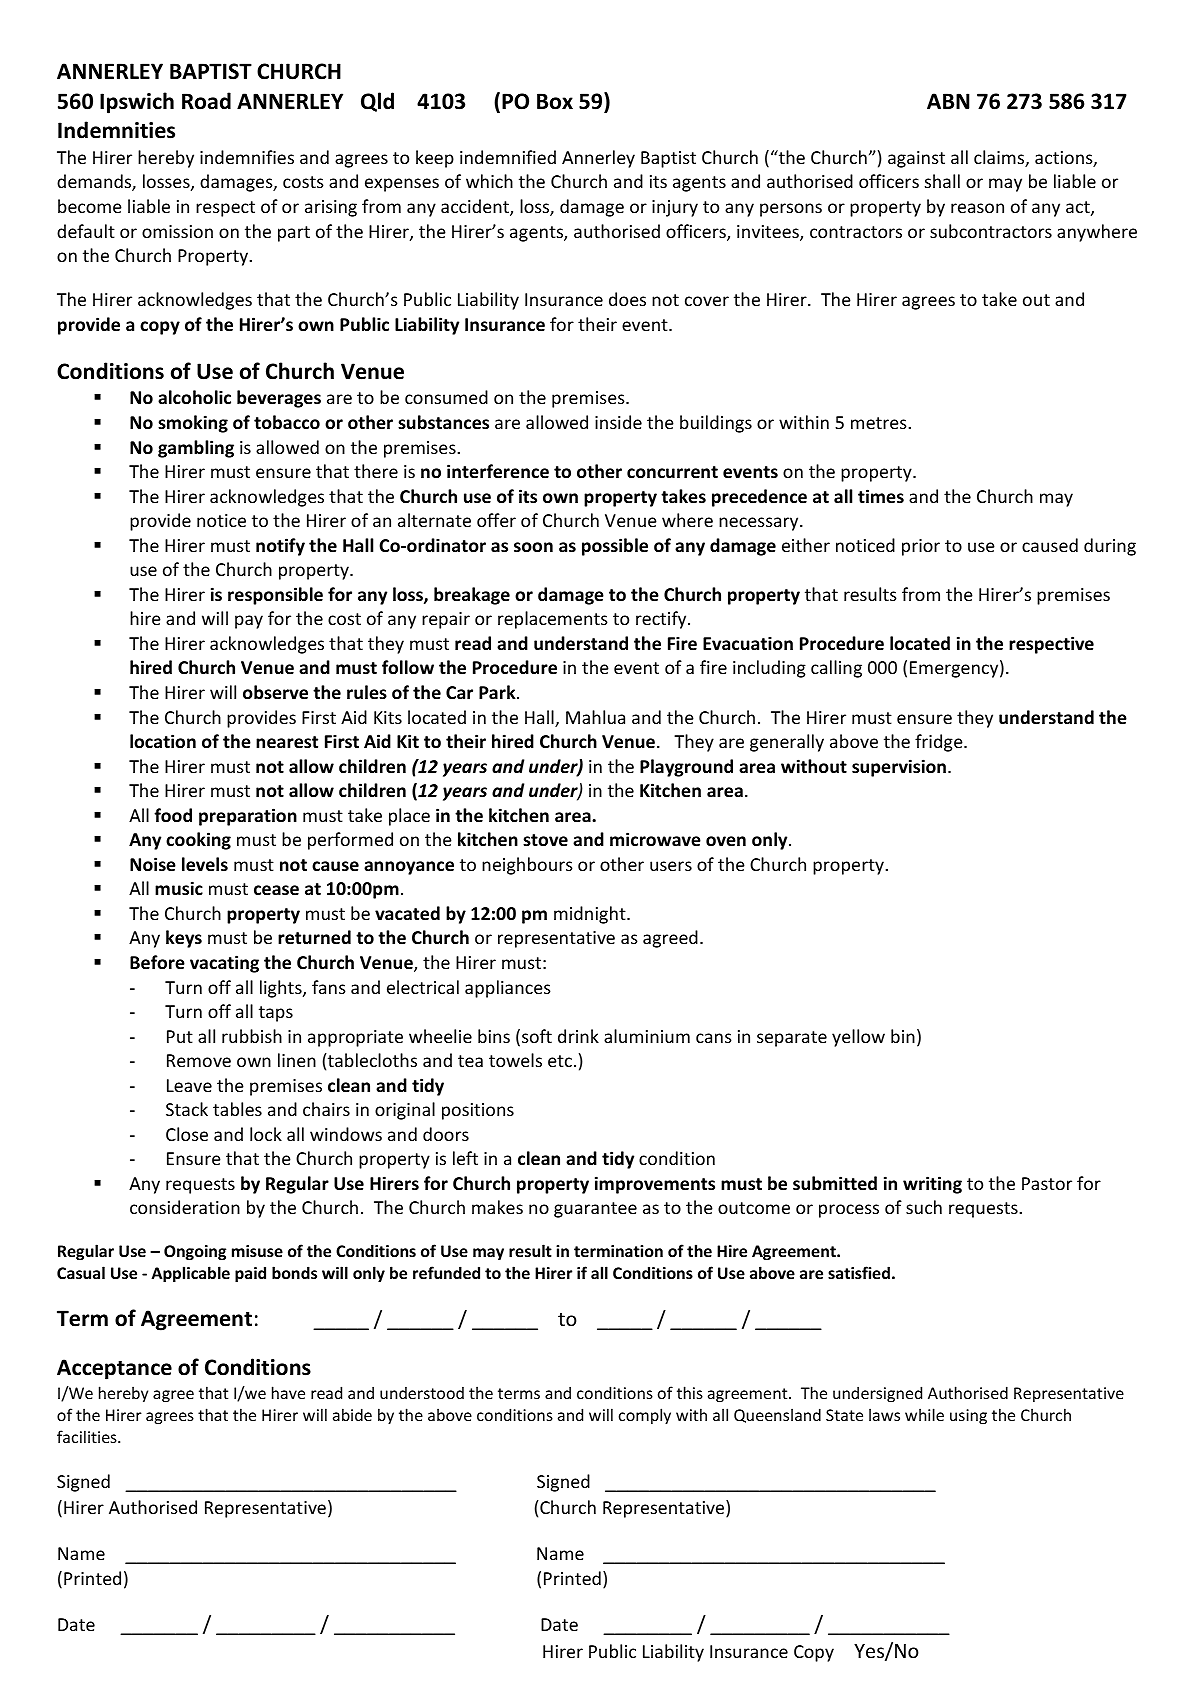 The height and width of the page is (1693, 1196). Describe the element at coordinates (189, 1085) in the page. I see `Leave` at that location.
